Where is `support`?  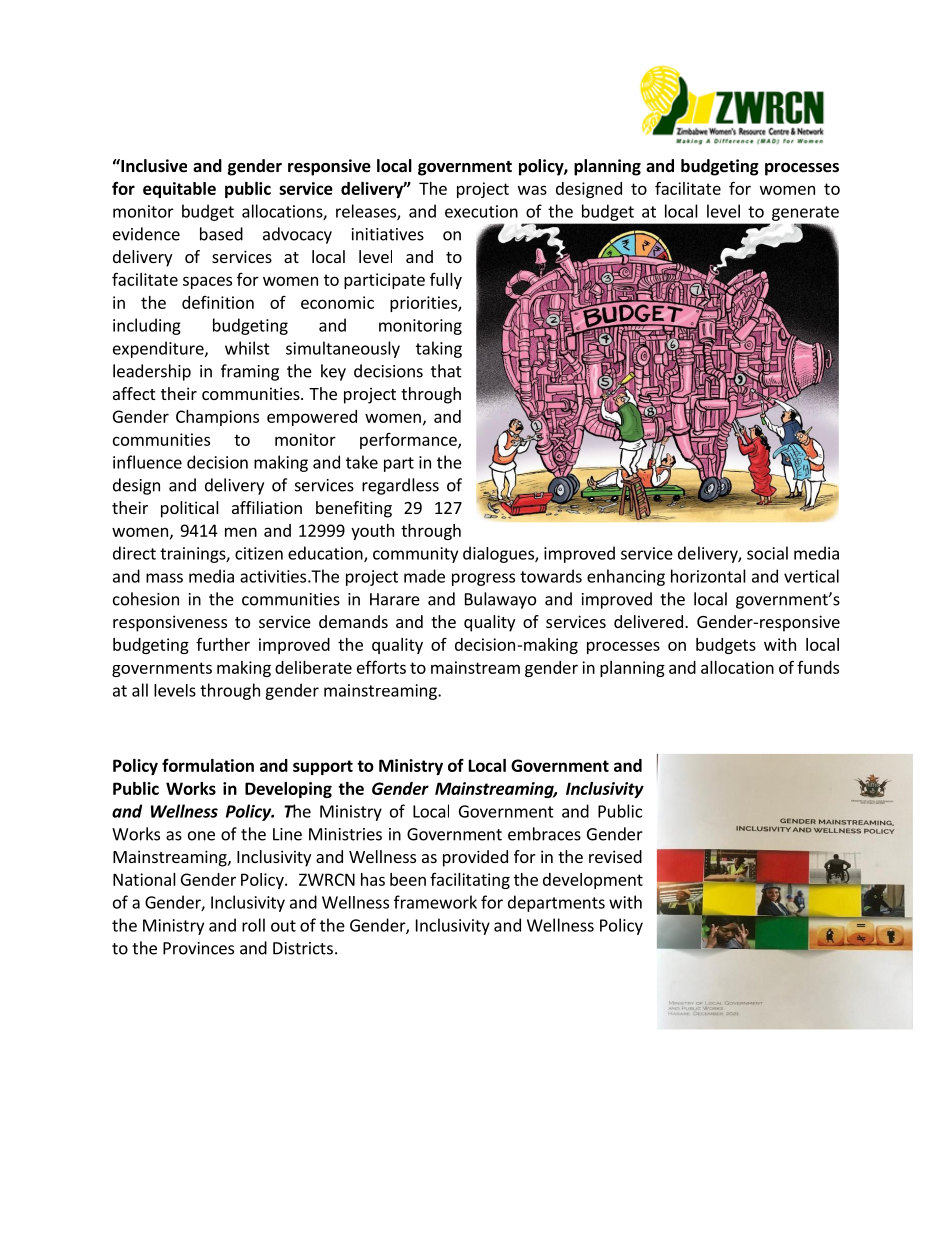 support is located at coordinates (323, 767).
